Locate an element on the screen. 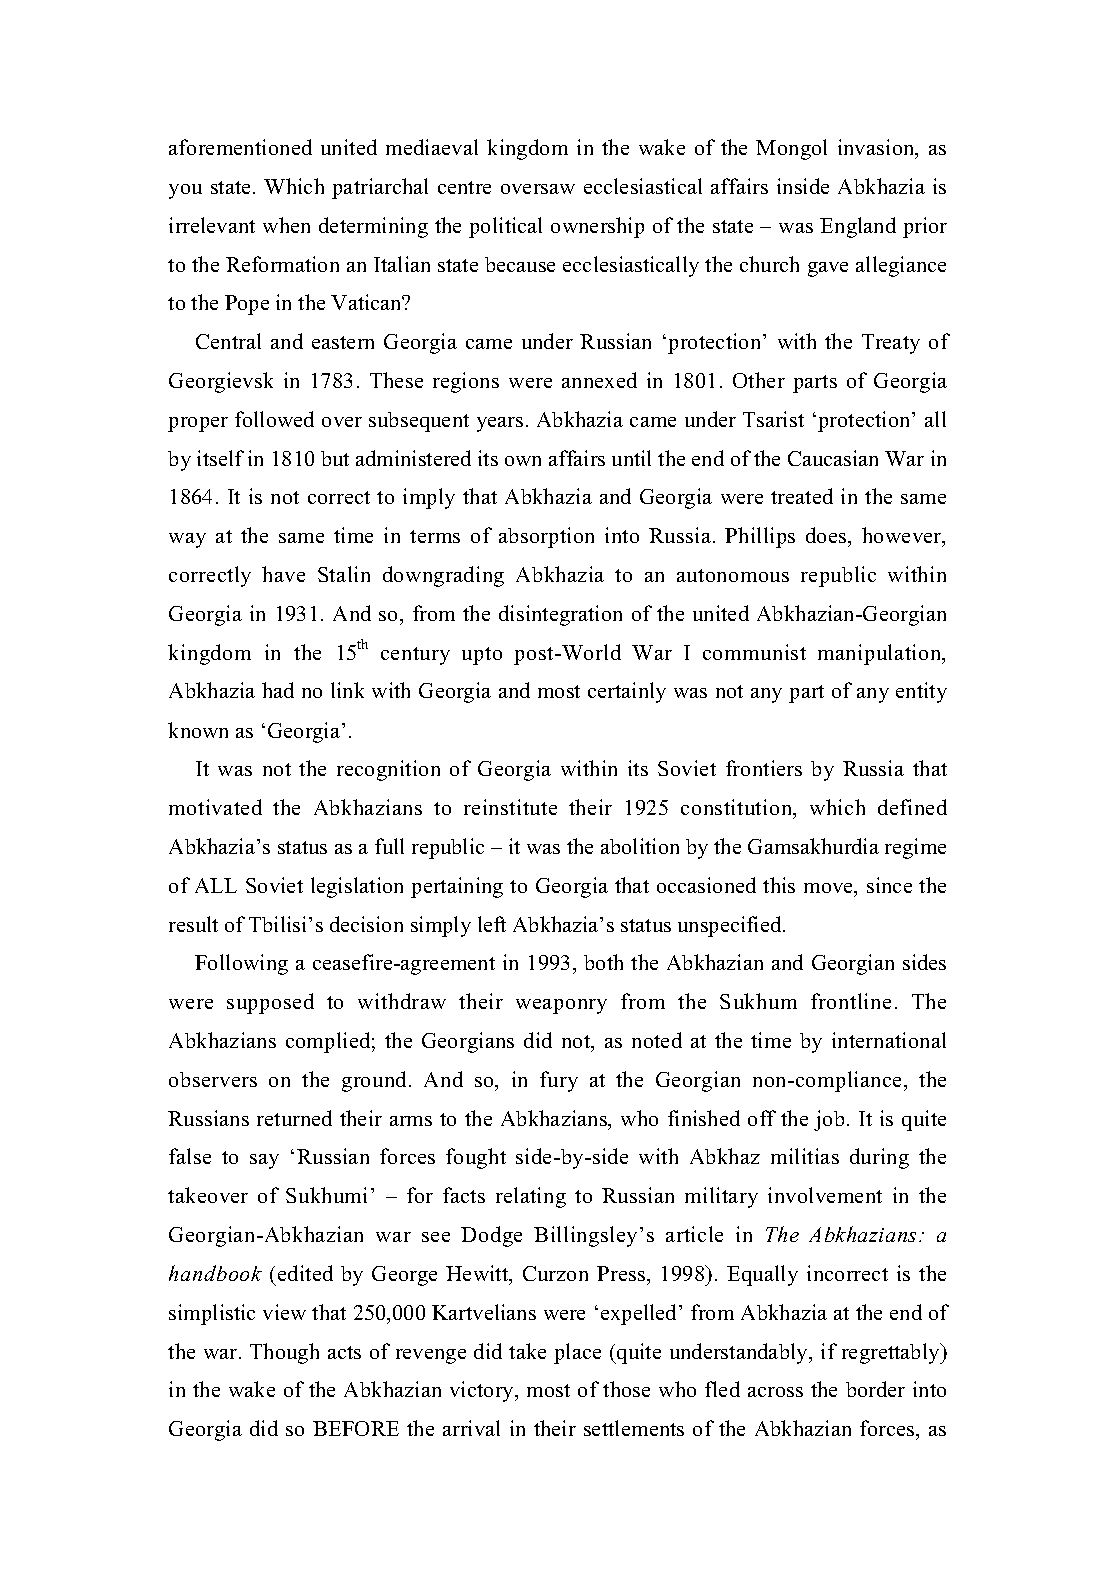 Image resolution: width=1116 pixels, height=1579 pixels. weaponry is located at coordinates (561, 1006).
